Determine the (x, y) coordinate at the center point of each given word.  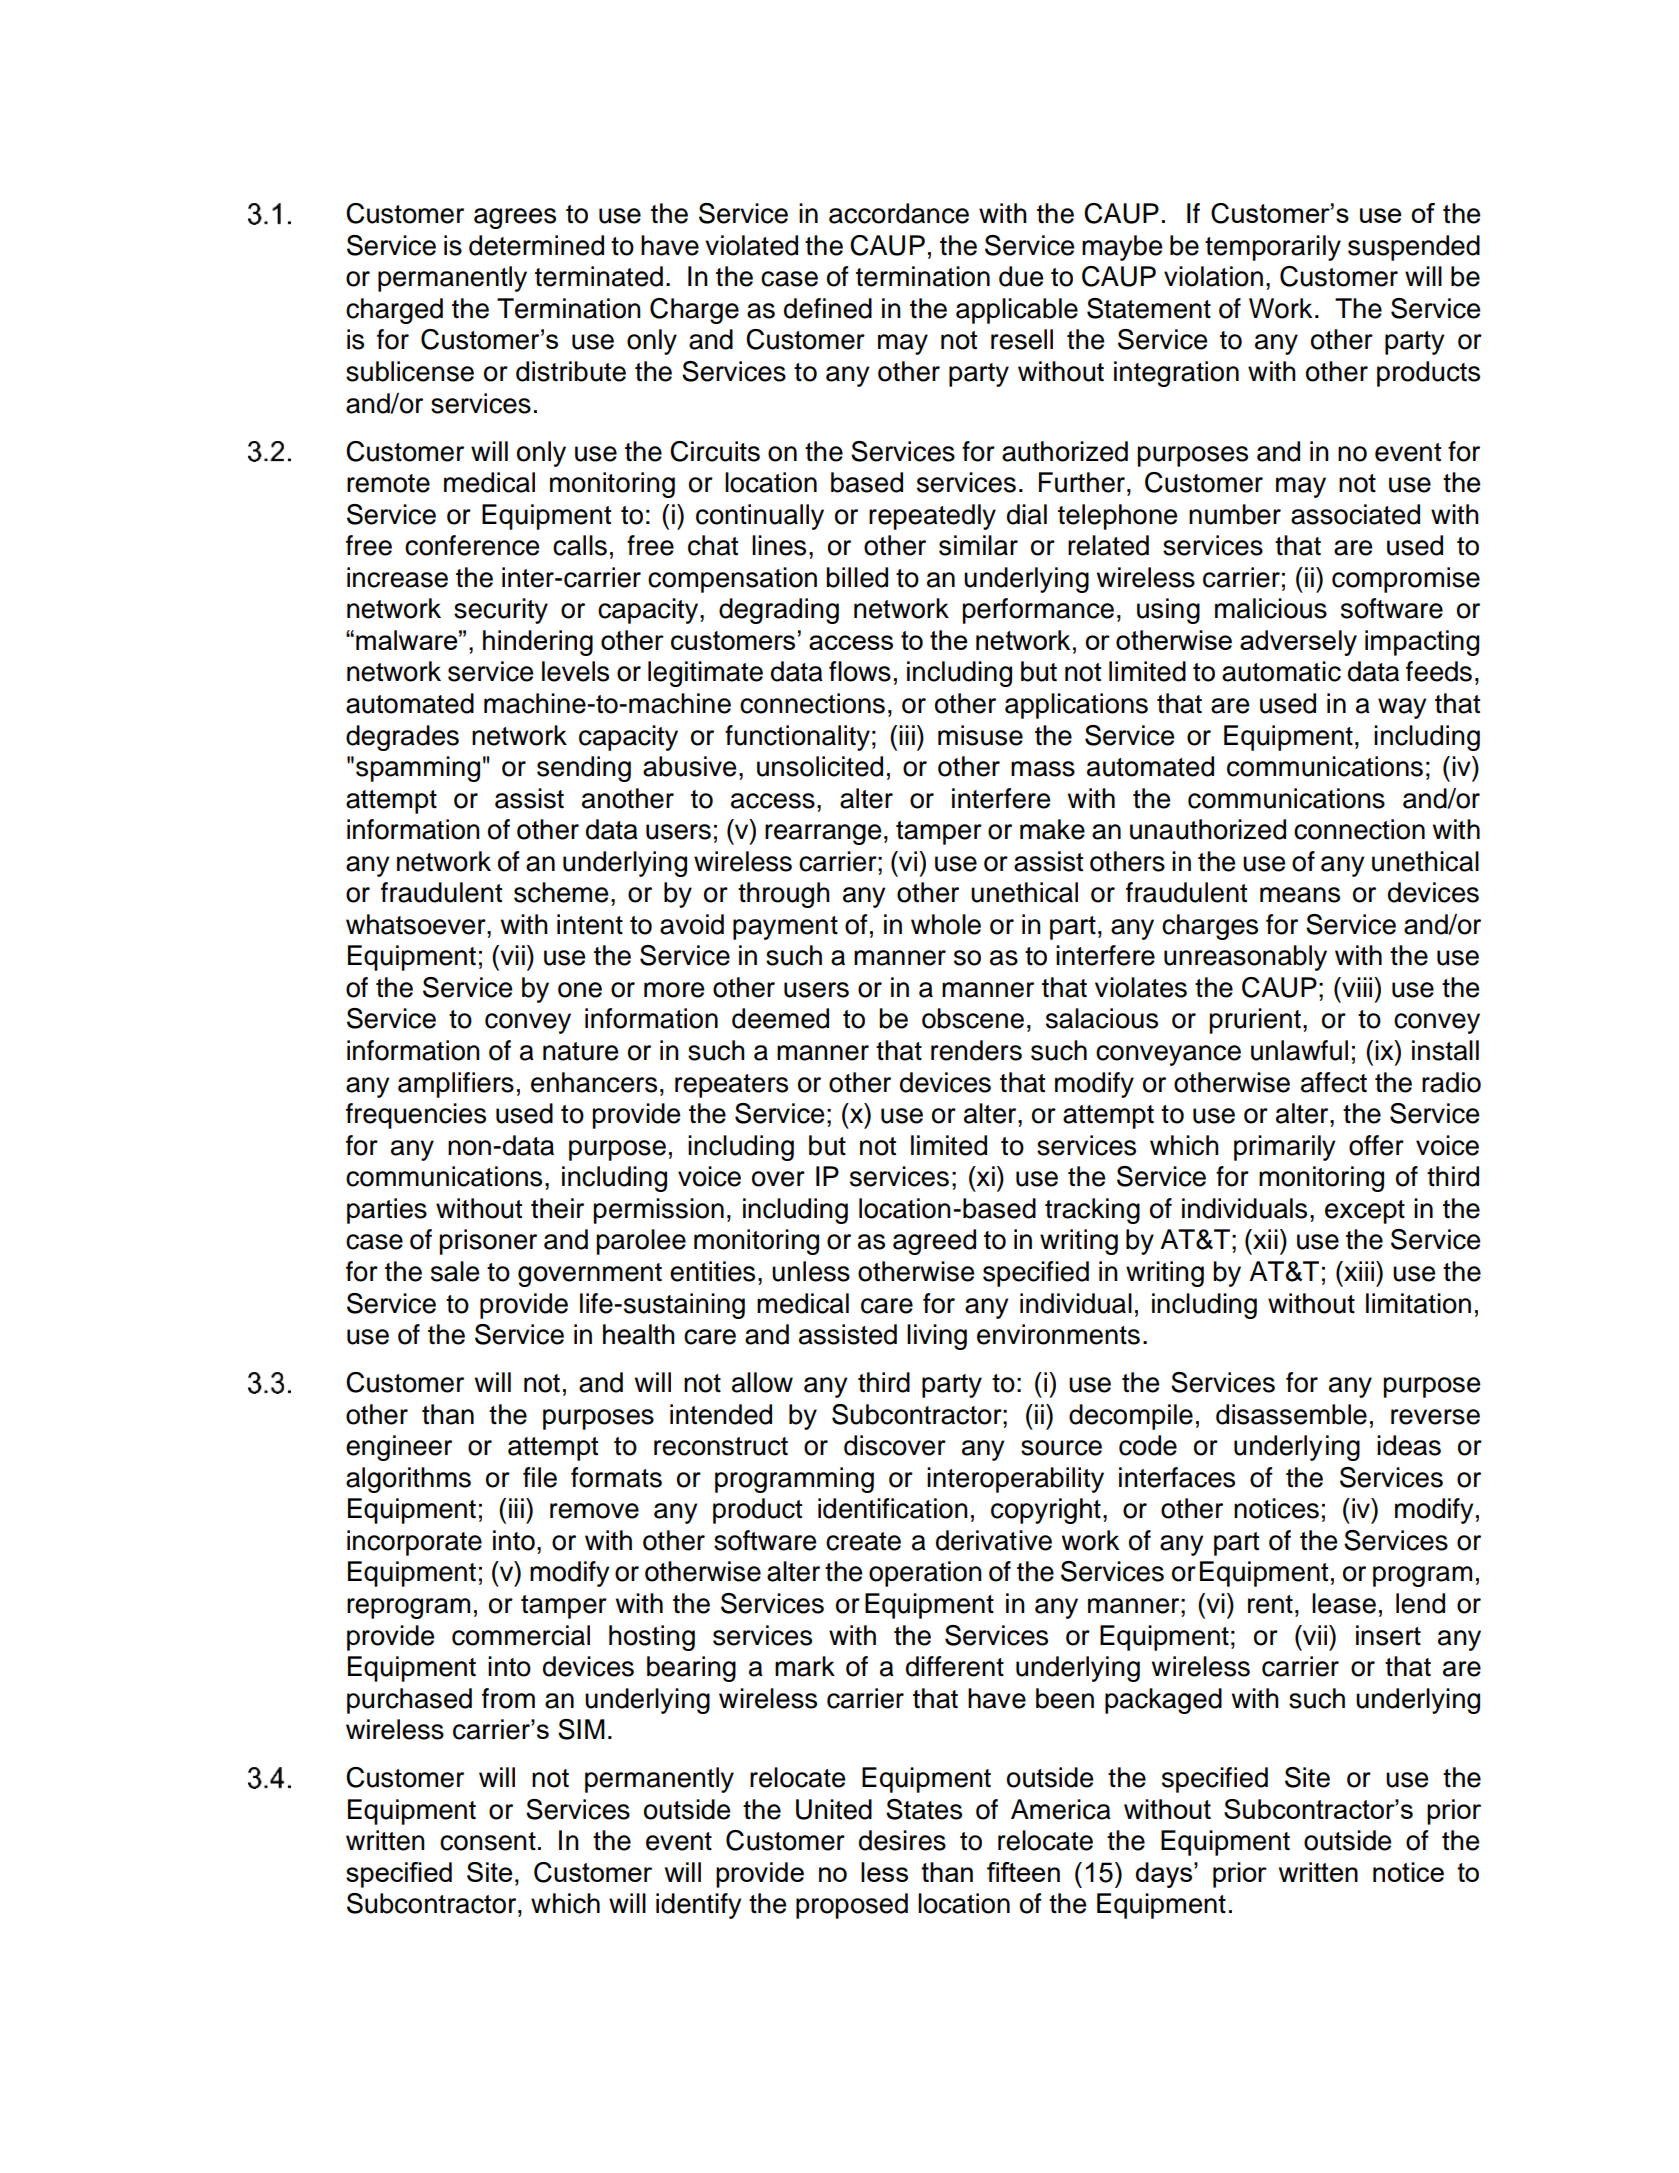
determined (536, 245)
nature (580, 1051)
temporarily (1273, 248)
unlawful (1299, 1050)
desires (902, 1840)
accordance (899, 213)
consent (488, 1841)
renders (976, 1050)
